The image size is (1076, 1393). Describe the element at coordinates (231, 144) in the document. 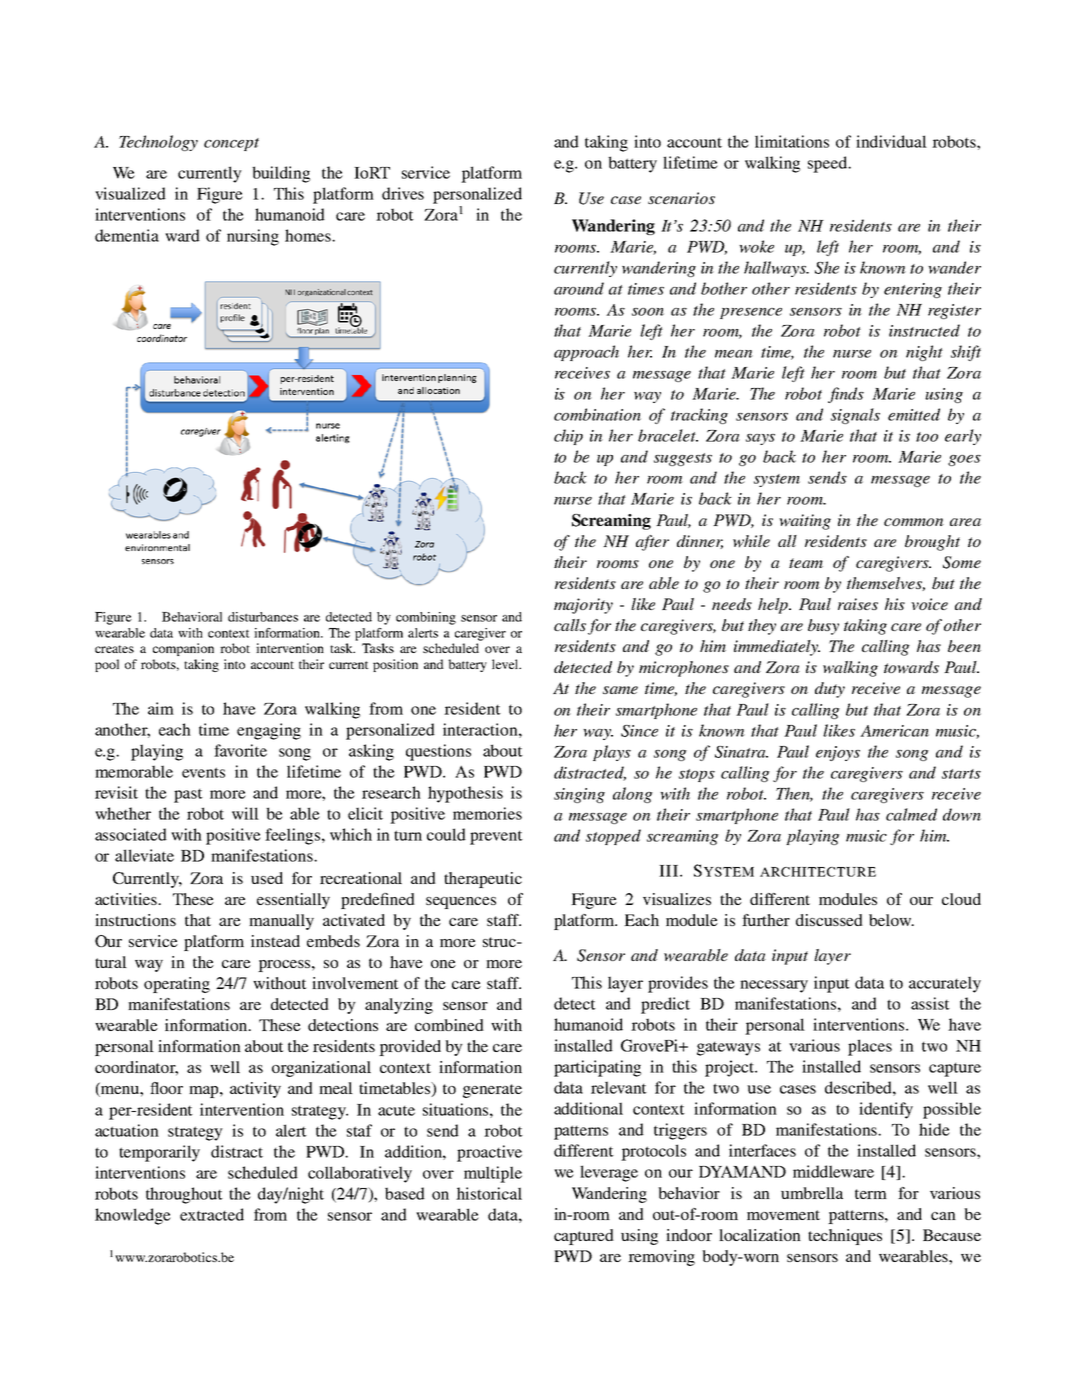

I see `concept` at that location.
